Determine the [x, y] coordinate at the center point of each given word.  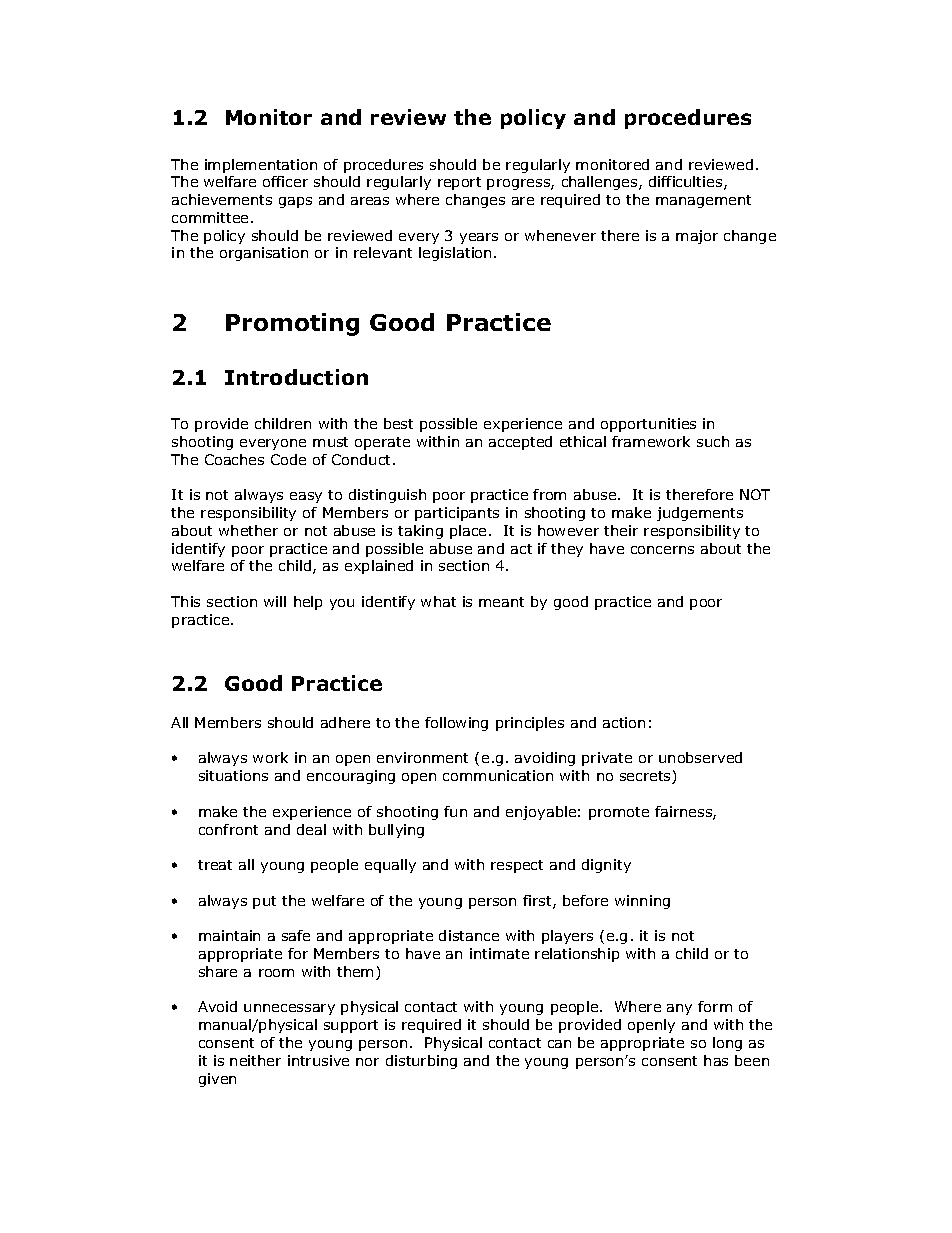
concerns [662, 550]
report [459, 183]
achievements [222, 199]
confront [228, 829]
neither [255, 1060]
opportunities [648, 425]
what [438, 601]
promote [619, 813]
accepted [520, 443]
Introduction [296, 377]
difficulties [687, 183]
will [275, 601]
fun [455, 811]
